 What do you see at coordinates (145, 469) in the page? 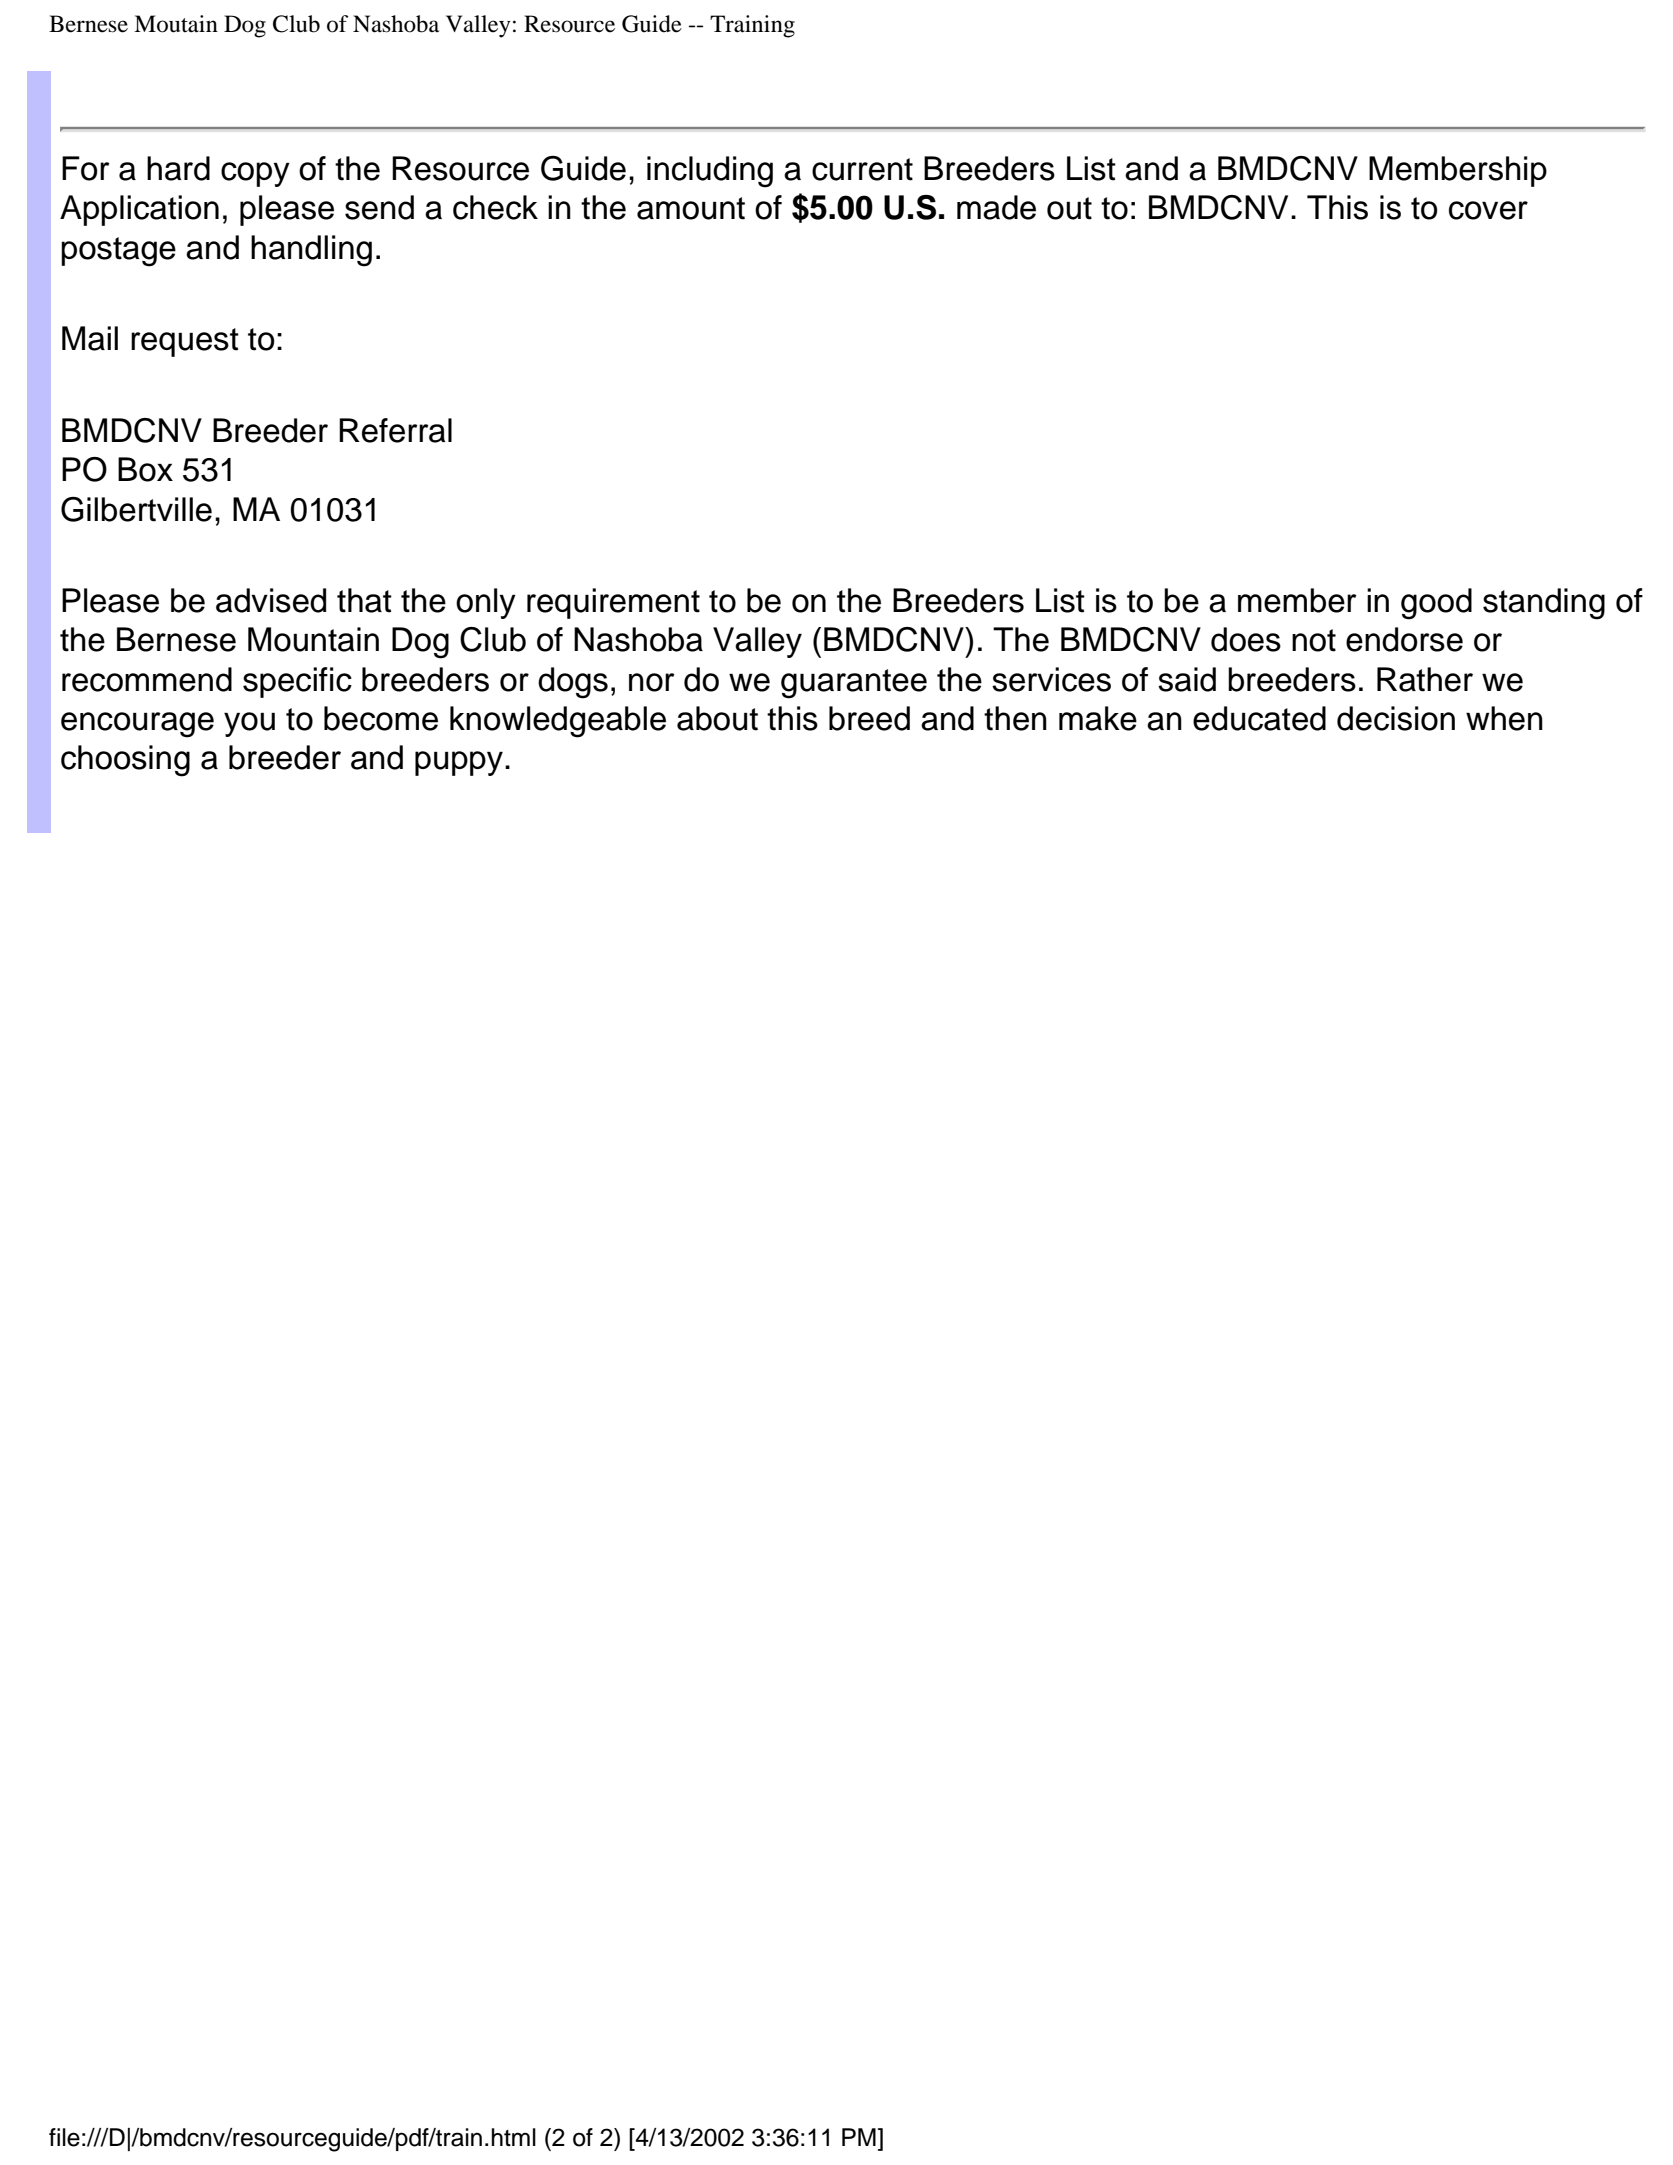
I see `Box` at bounding box center [145, 469].
